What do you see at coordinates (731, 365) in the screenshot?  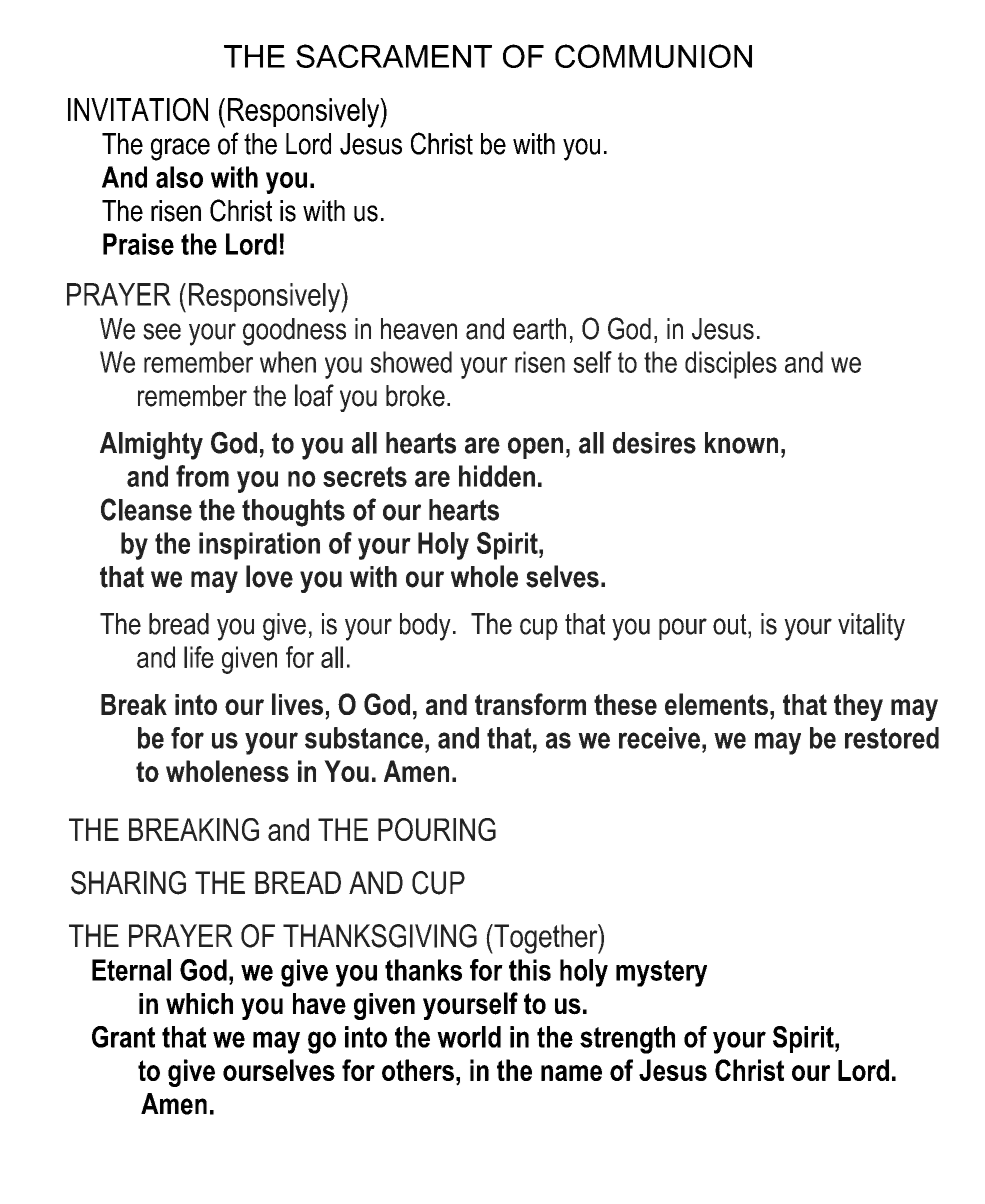 I see `disciples` at bounding box center [731, 365].
